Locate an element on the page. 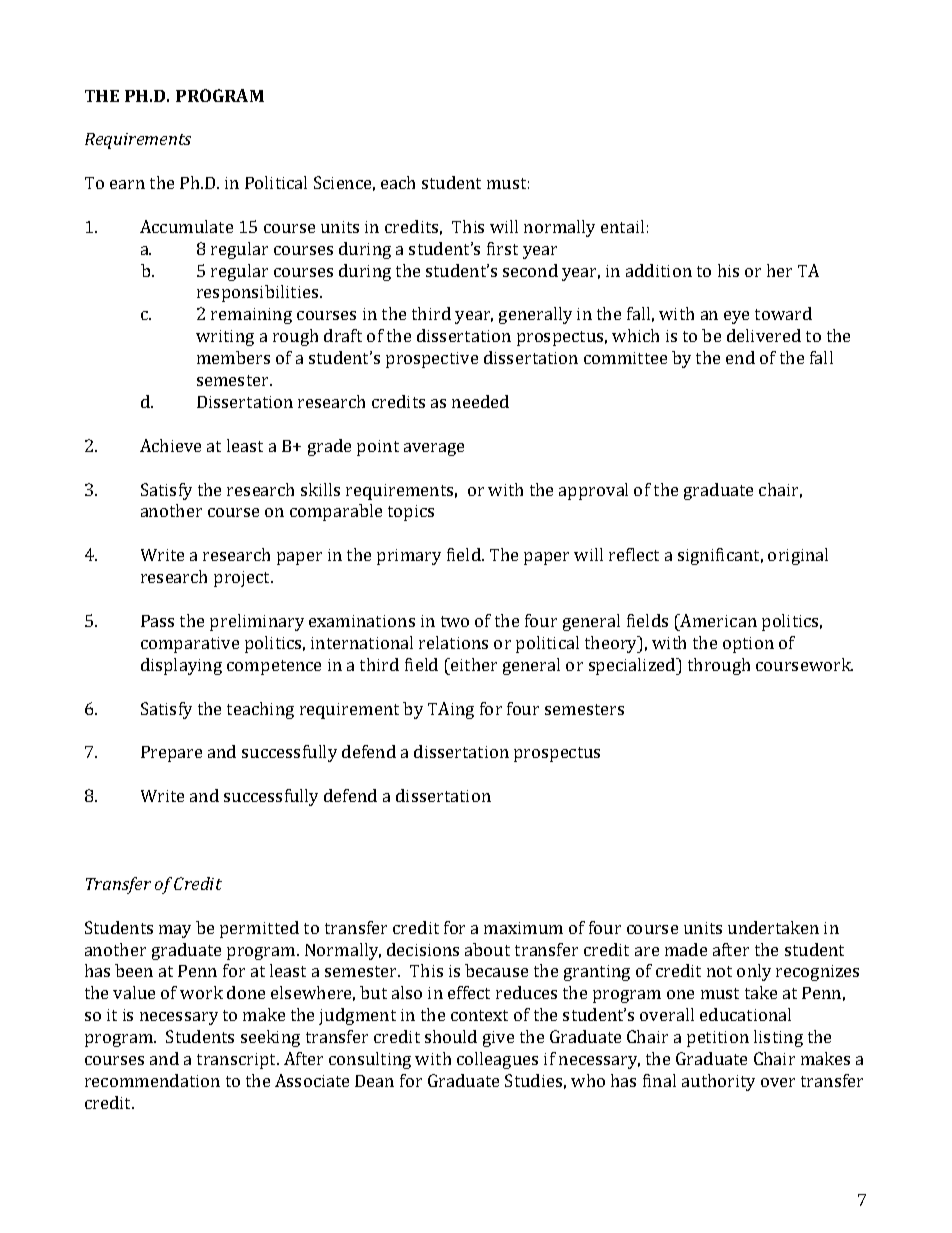 This page has width=952, height=1233. relations is located at coordinates (453, 642).
